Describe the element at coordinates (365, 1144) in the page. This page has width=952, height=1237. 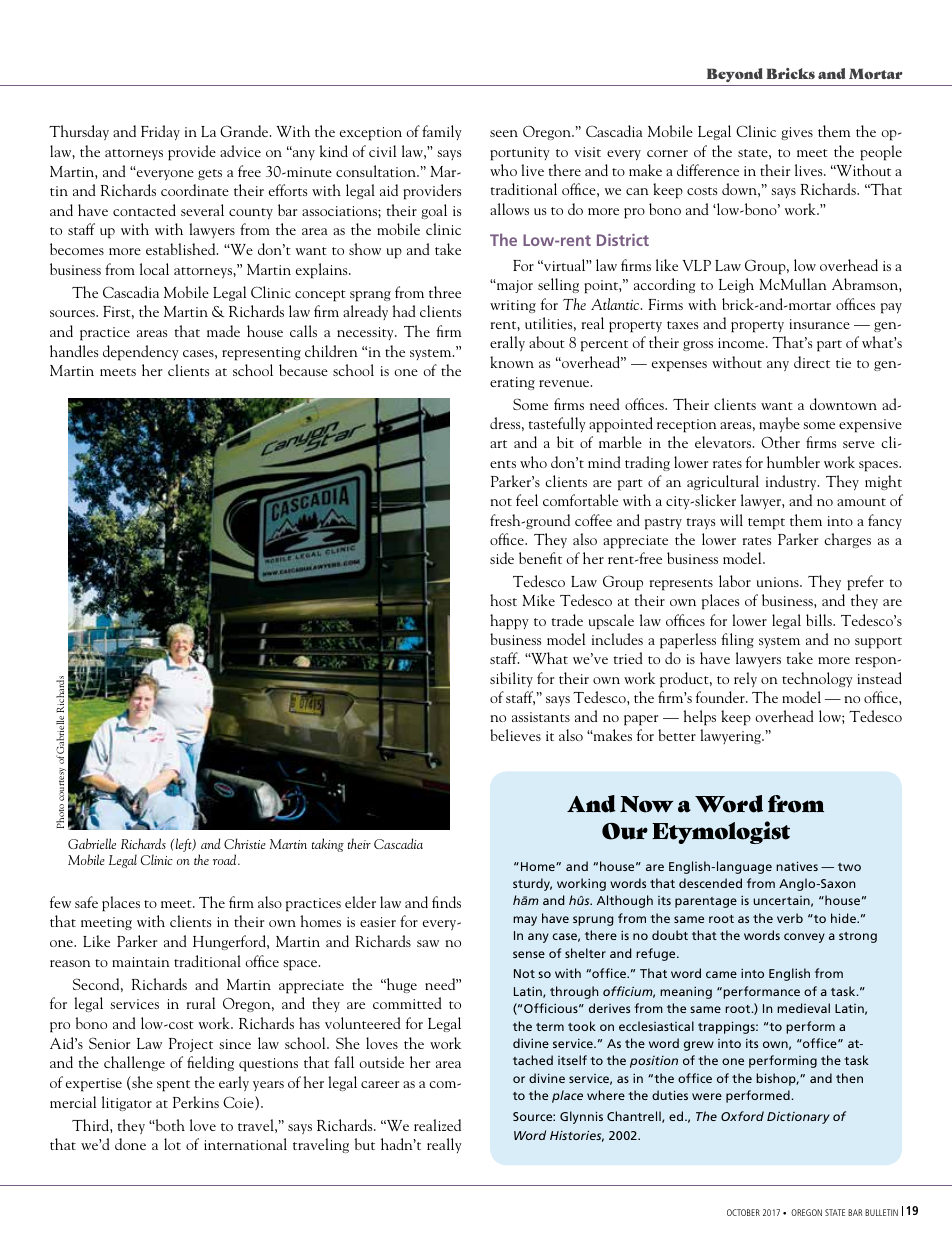
I see `but` at that location.
